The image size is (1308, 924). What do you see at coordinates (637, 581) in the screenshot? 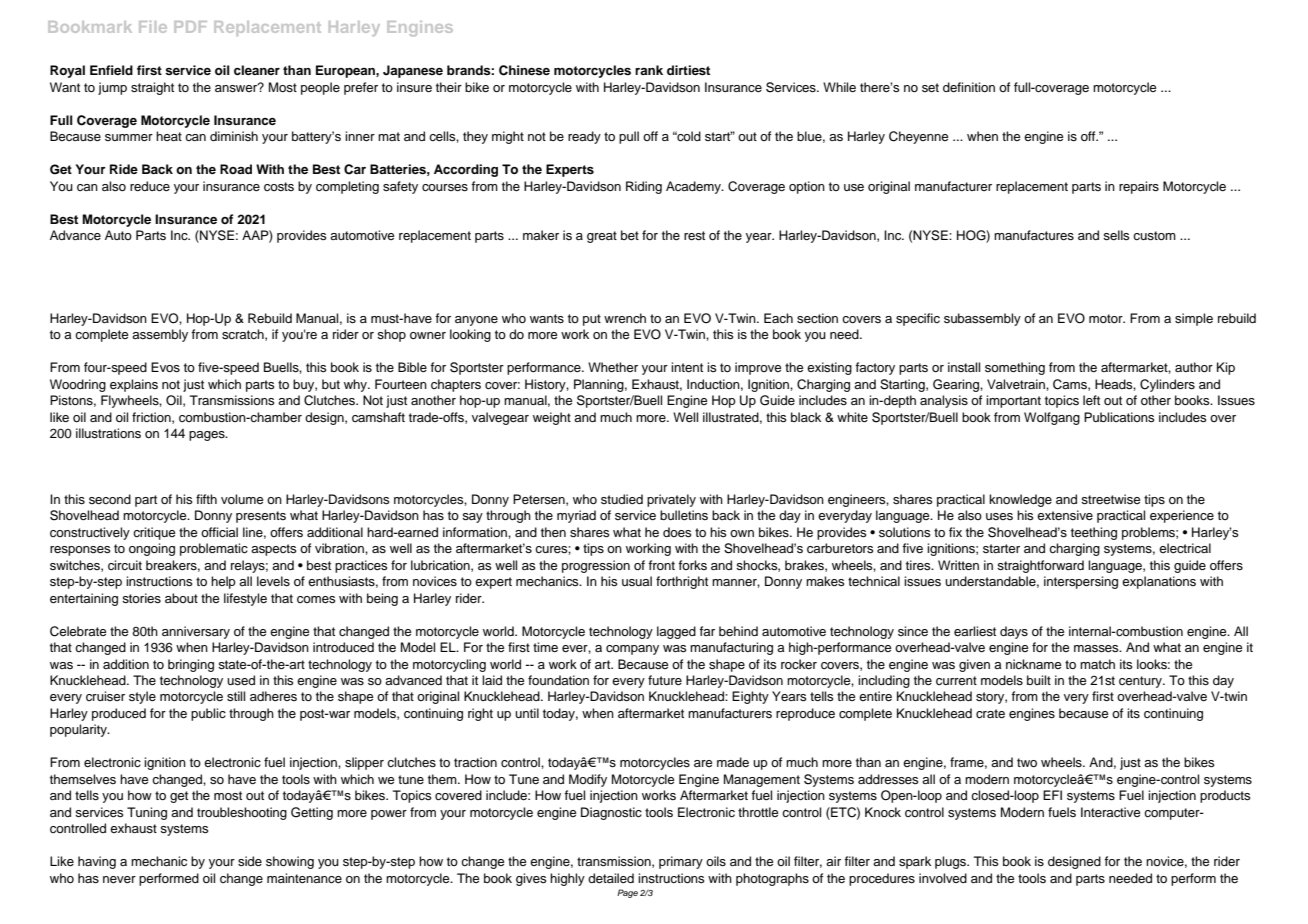
I see `usual` at bounding box center [637, 581].
